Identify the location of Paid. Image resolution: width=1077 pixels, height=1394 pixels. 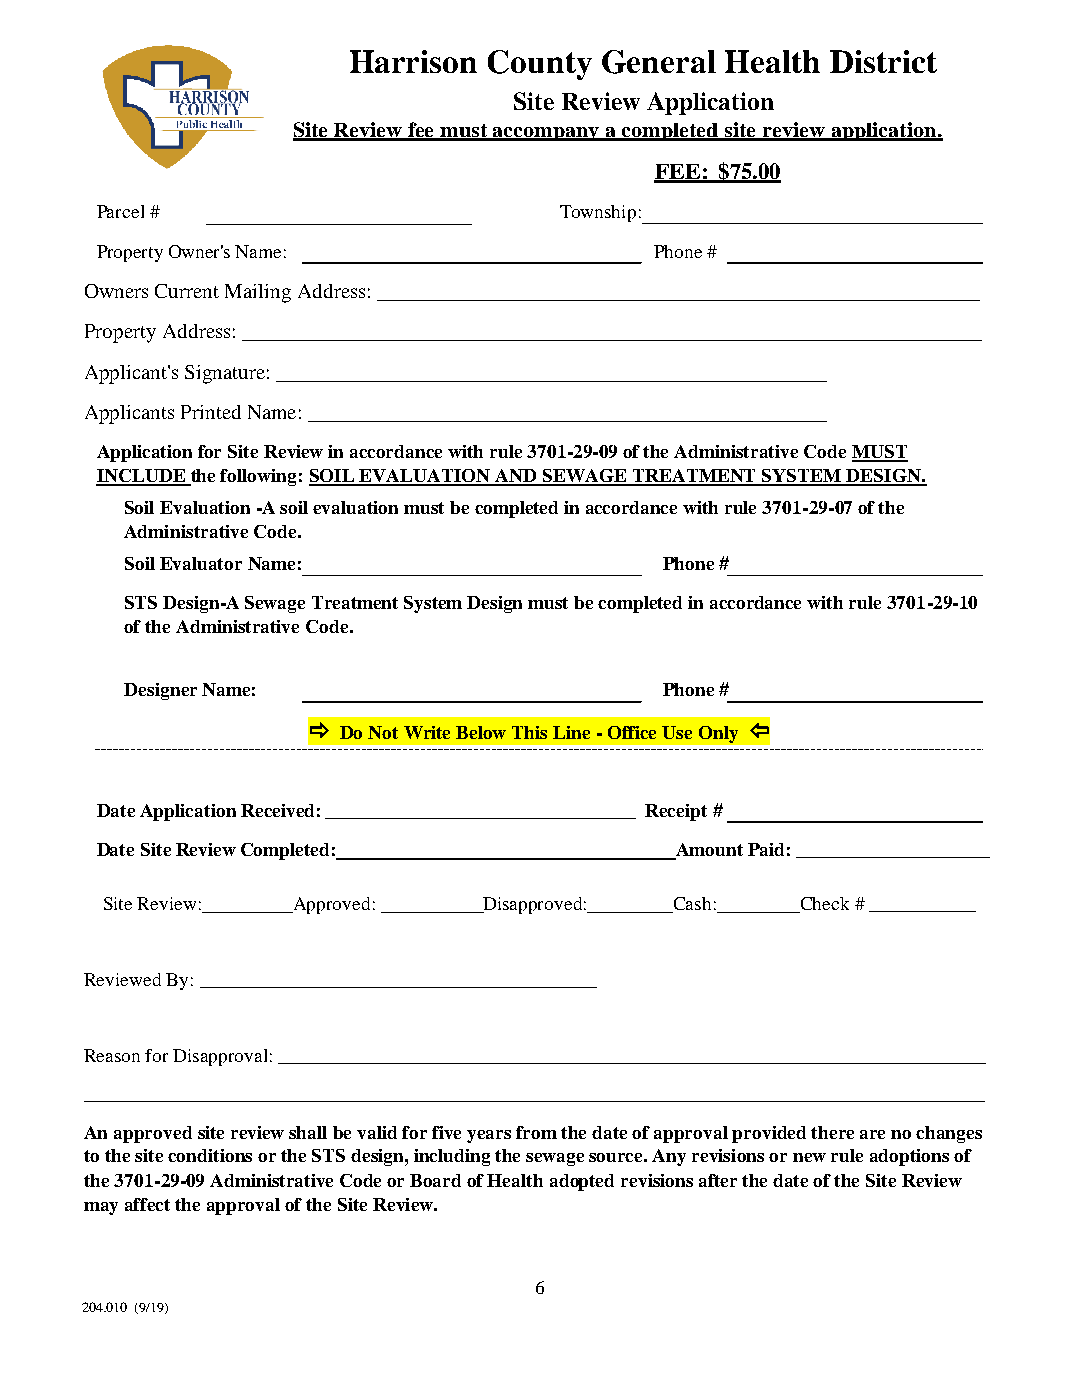
(766, 849).
